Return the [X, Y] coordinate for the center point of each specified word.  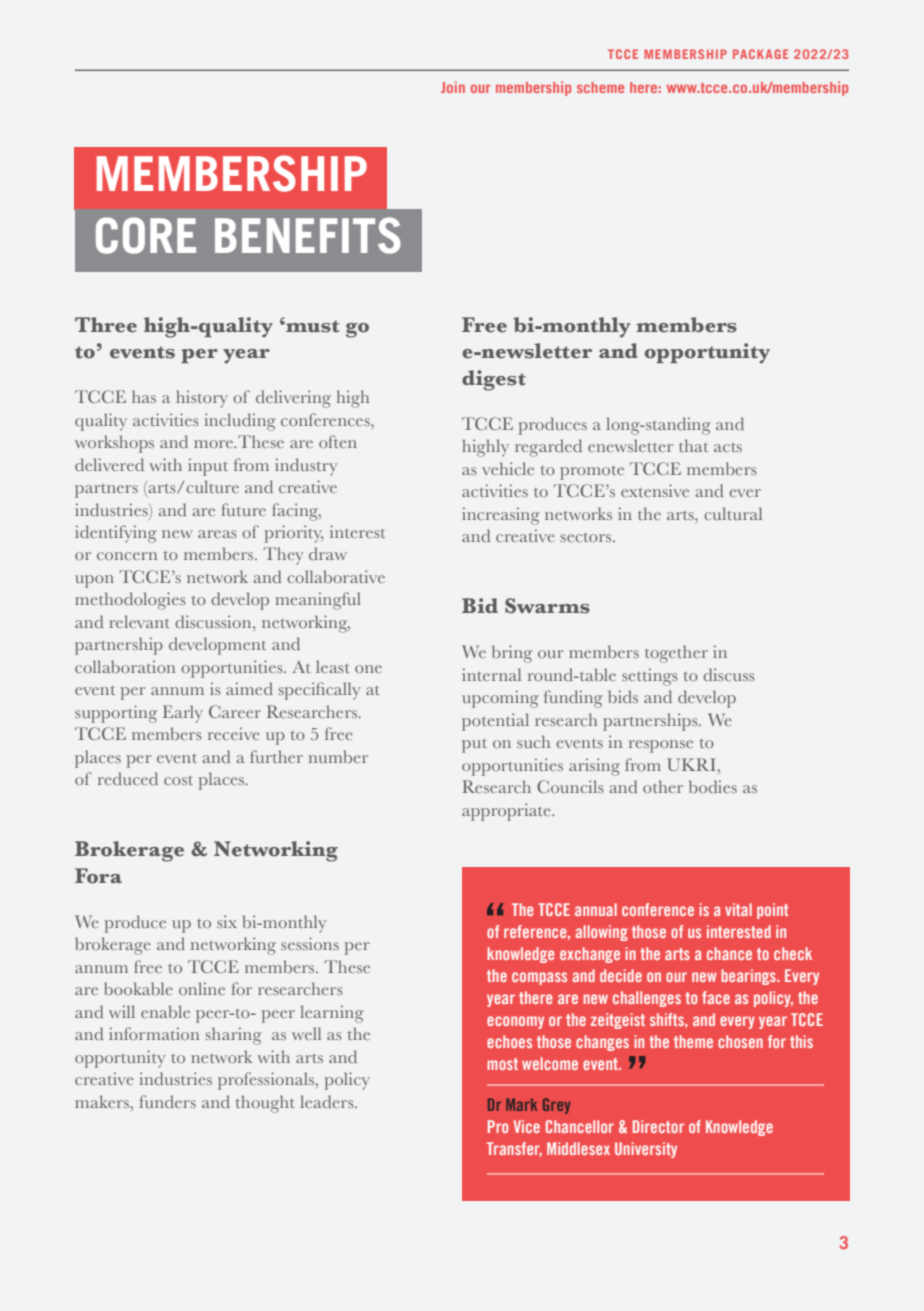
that [693, 445]
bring [512, 654]
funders [167, 1101]
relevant [139, 621]
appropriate [507, 812]
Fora [98, 876]
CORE [146, 235]
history [202, 399]
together [676, 654]
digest [494, 380]
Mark [521, 1104]
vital [738, 909]
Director [658, 1126]
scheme [600, 87]
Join [453, 87]
